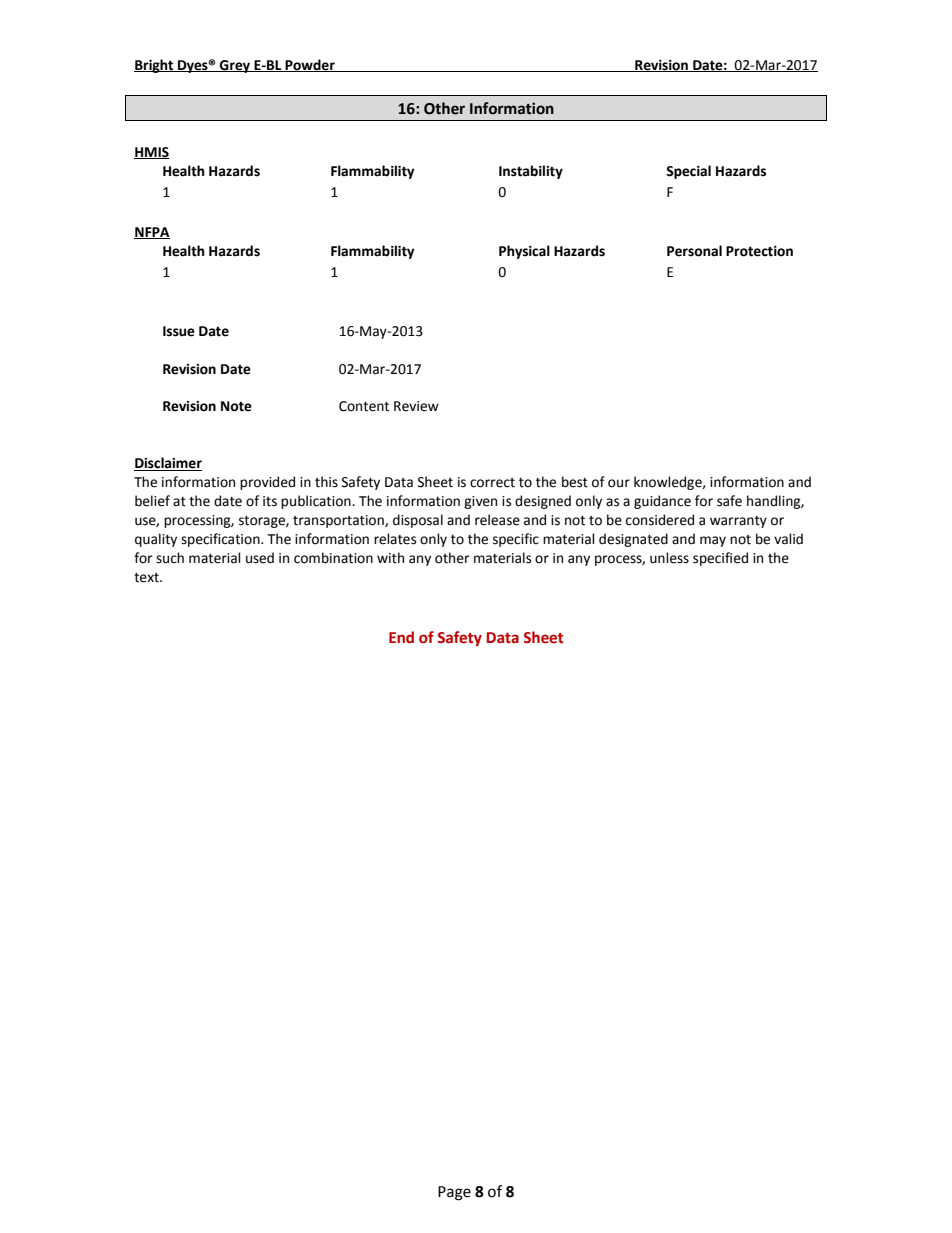 The width and height of the image is (952, 1233). Describe the element at coordinates (390, 558) in the image. I see `with` at that location.
